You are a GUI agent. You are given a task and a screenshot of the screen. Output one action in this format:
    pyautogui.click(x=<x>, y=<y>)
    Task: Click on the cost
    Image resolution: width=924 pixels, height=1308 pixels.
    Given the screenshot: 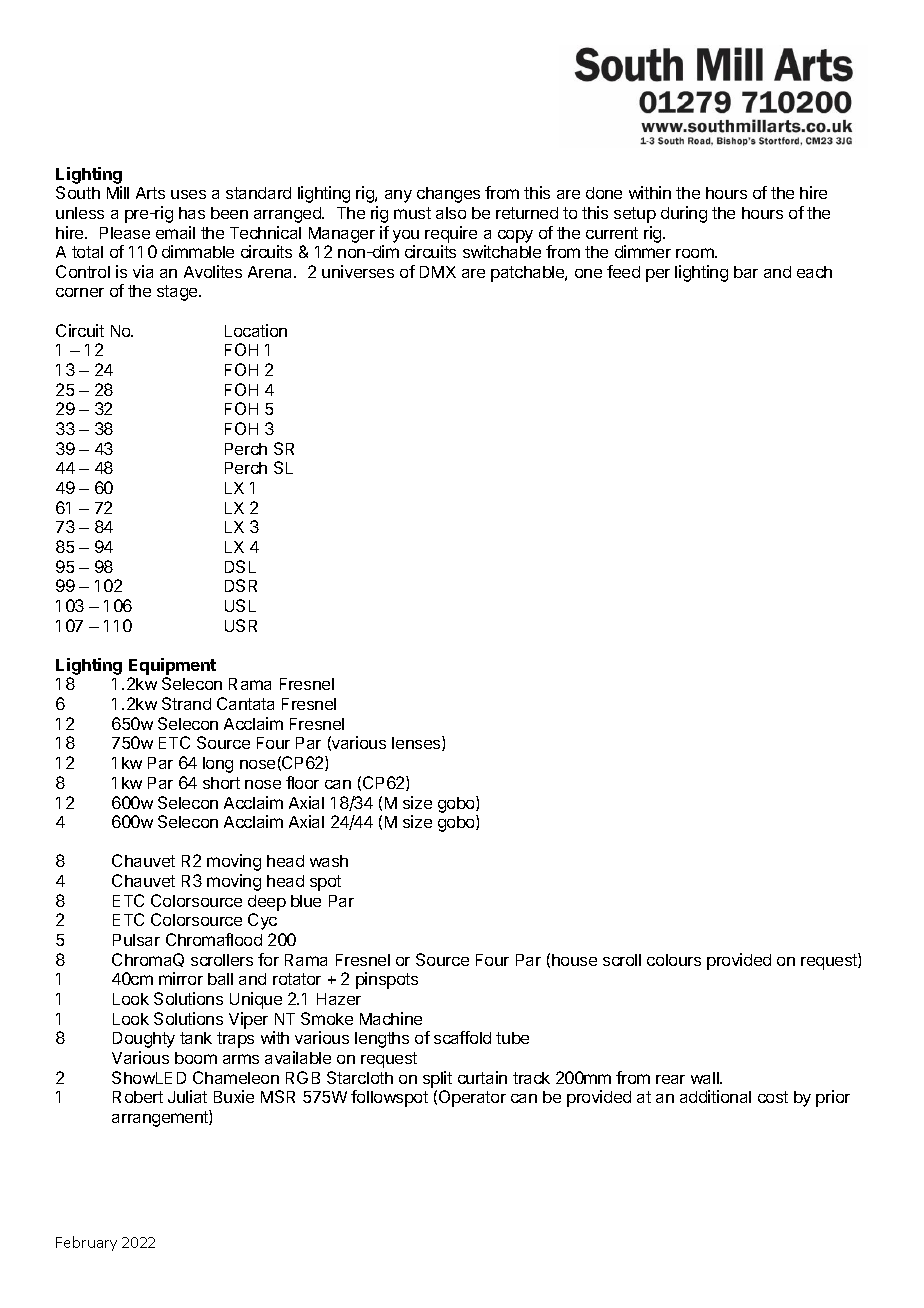 What is the action you would take?
    pyautogui.click(x=773, y=1097)
